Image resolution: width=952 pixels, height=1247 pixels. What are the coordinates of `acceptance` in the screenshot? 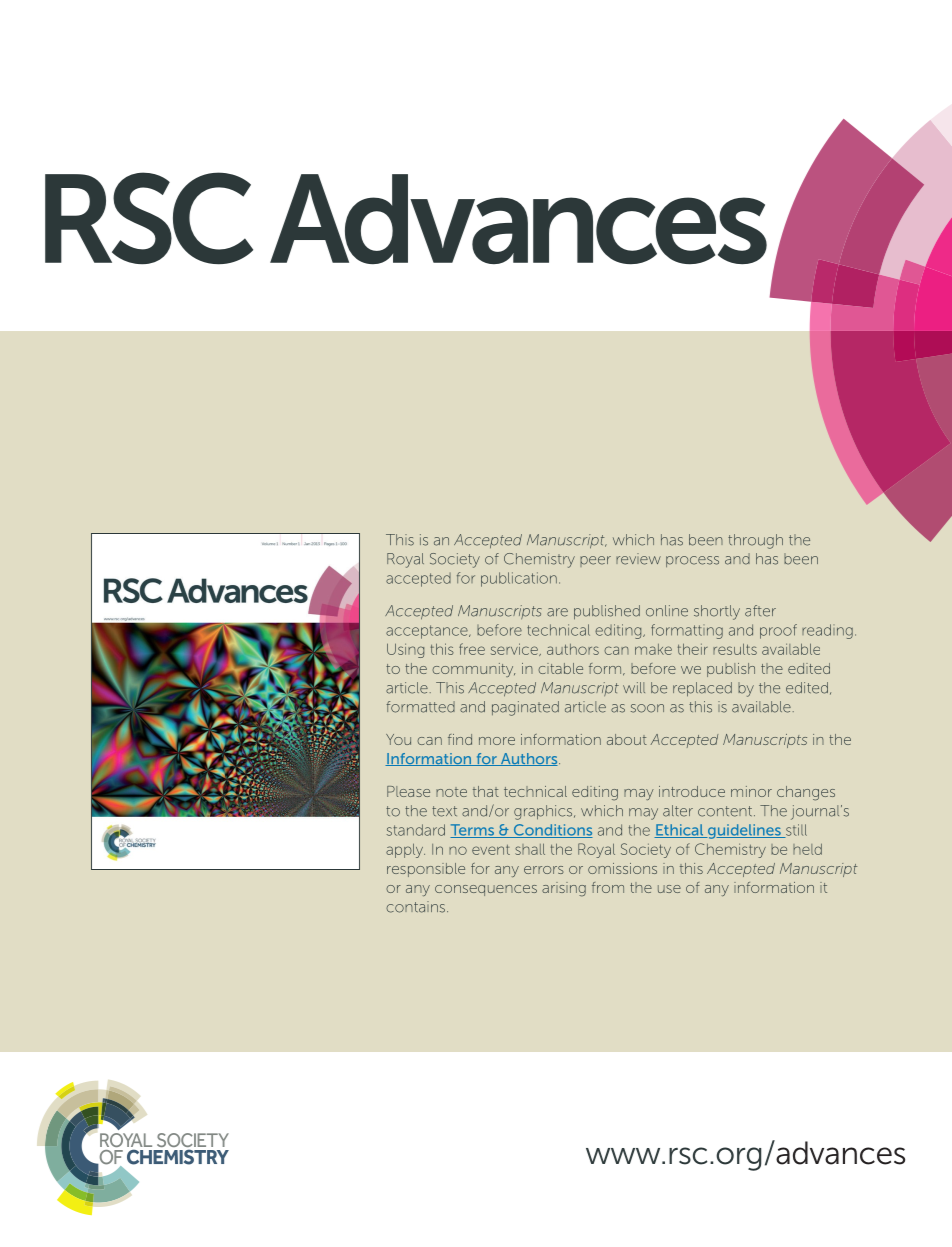 It's located at (428, 632).
